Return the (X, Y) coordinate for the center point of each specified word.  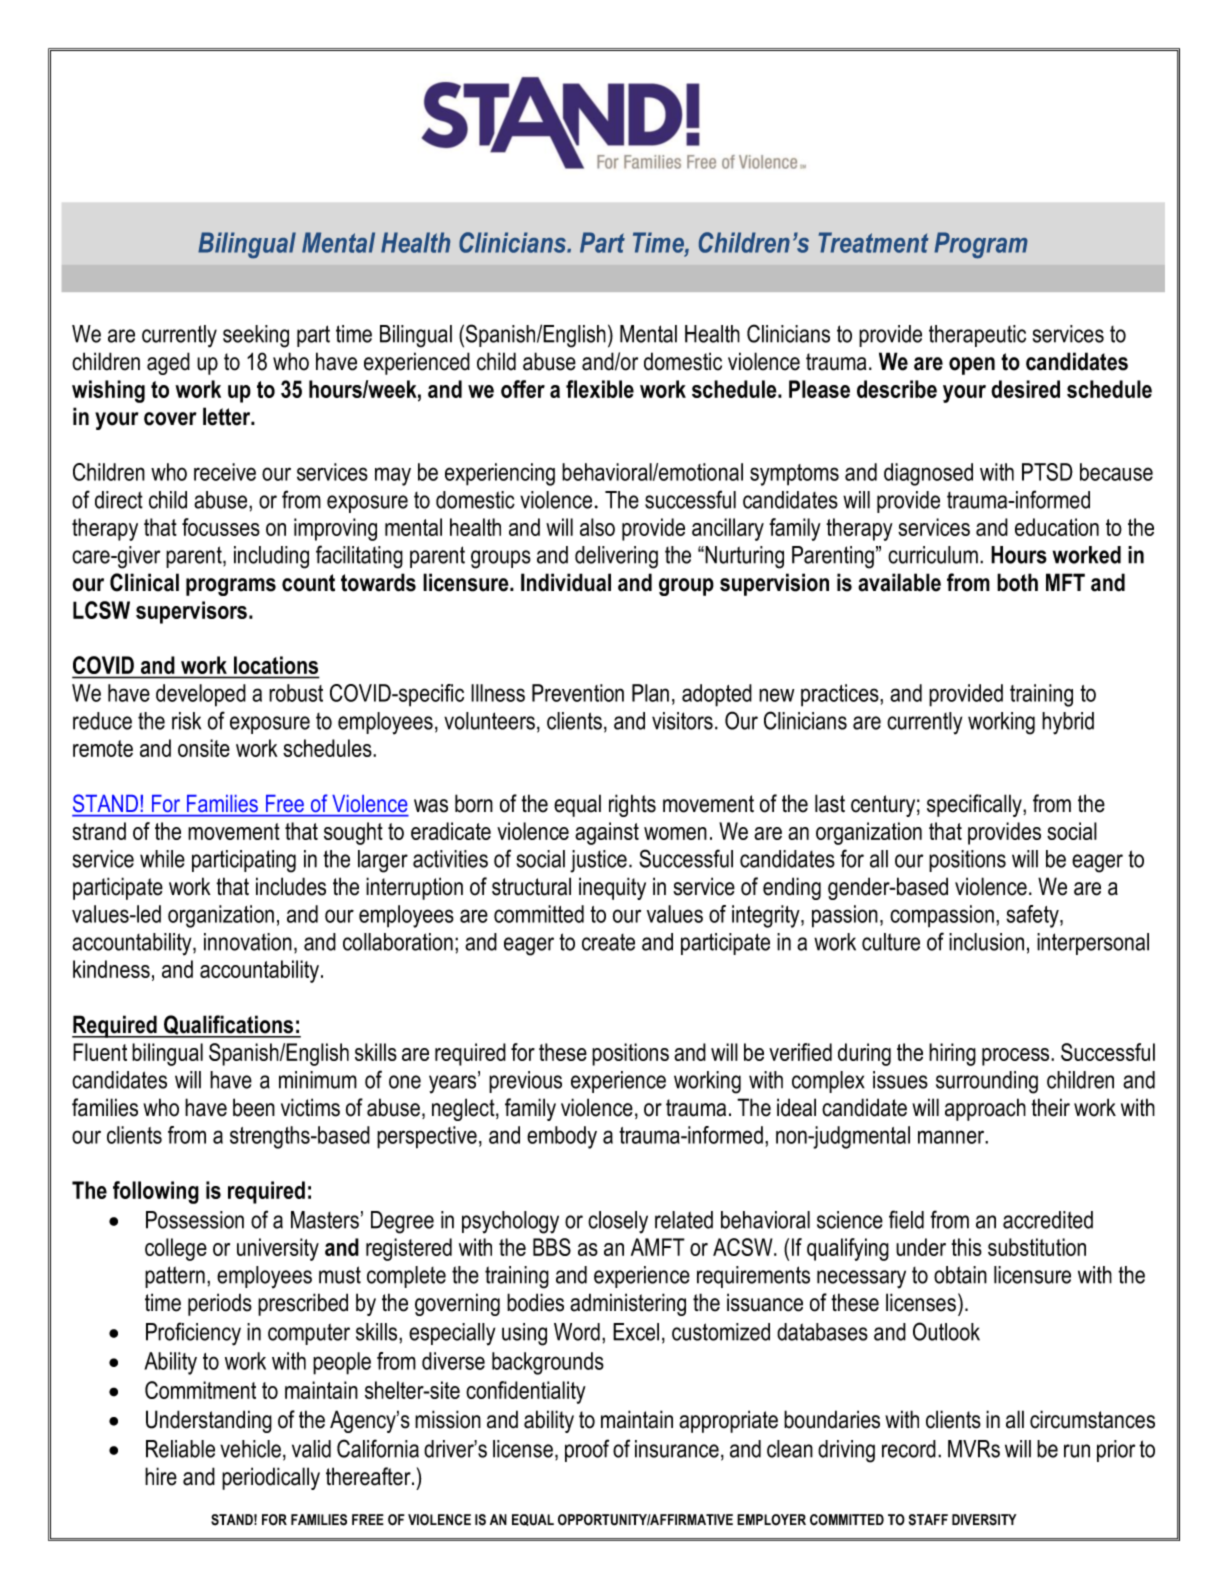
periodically (271, 1478)
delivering (616, 557)
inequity (612, 888)
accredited (1048, 1220)
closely (618, 1222)
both (1017, 582)
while (162, 859)
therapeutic (977, 336)
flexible (600, 389)
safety (1033, 916)
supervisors (191, 612)
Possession (195, 1220)
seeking (256, 336)
